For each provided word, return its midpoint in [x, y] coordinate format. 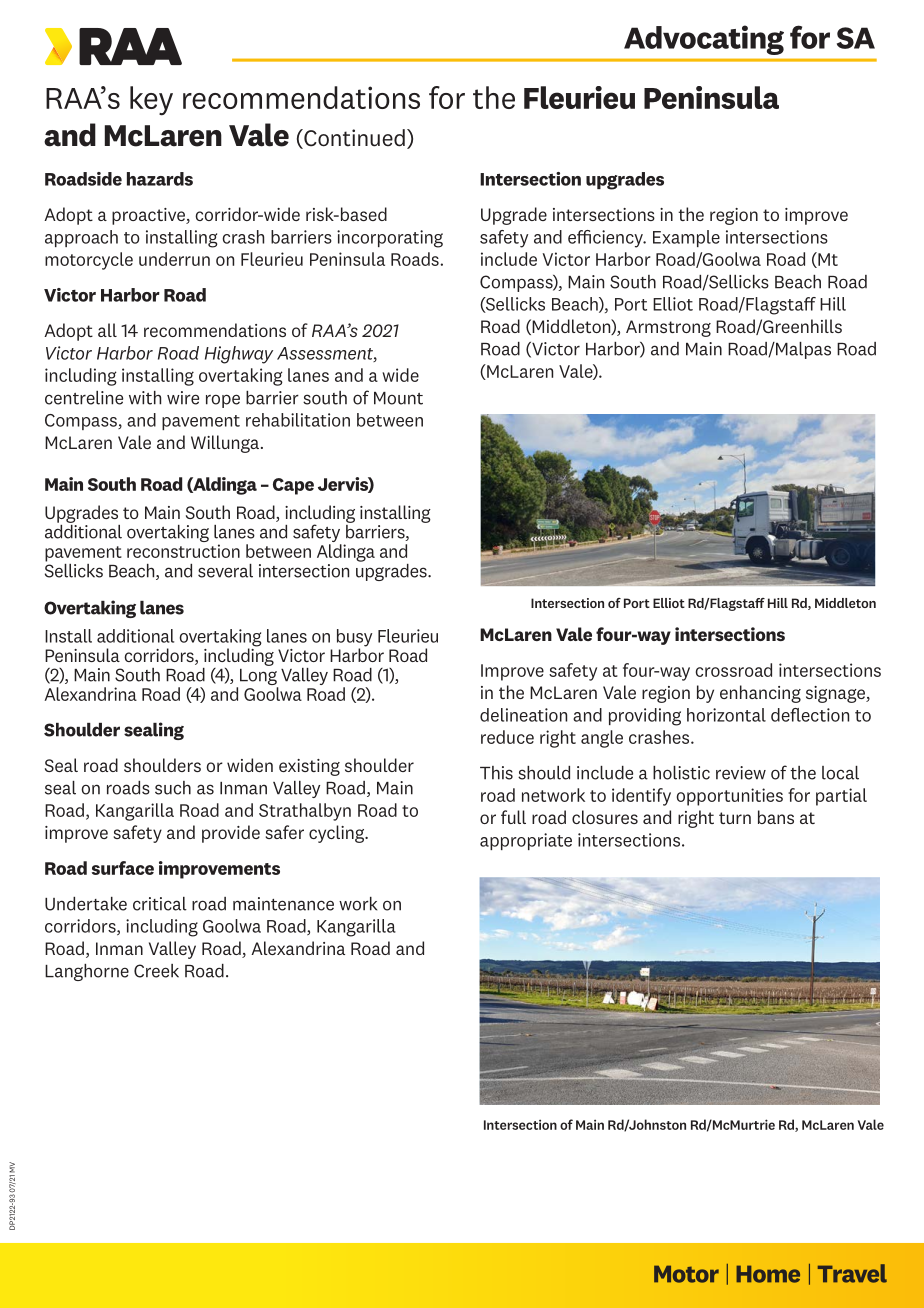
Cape [293, 486]
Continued [353, 139]
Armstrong [668, 328]
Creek [156, 971]
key [151, 101]
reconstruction [183, 551]
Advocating [704, 40]
